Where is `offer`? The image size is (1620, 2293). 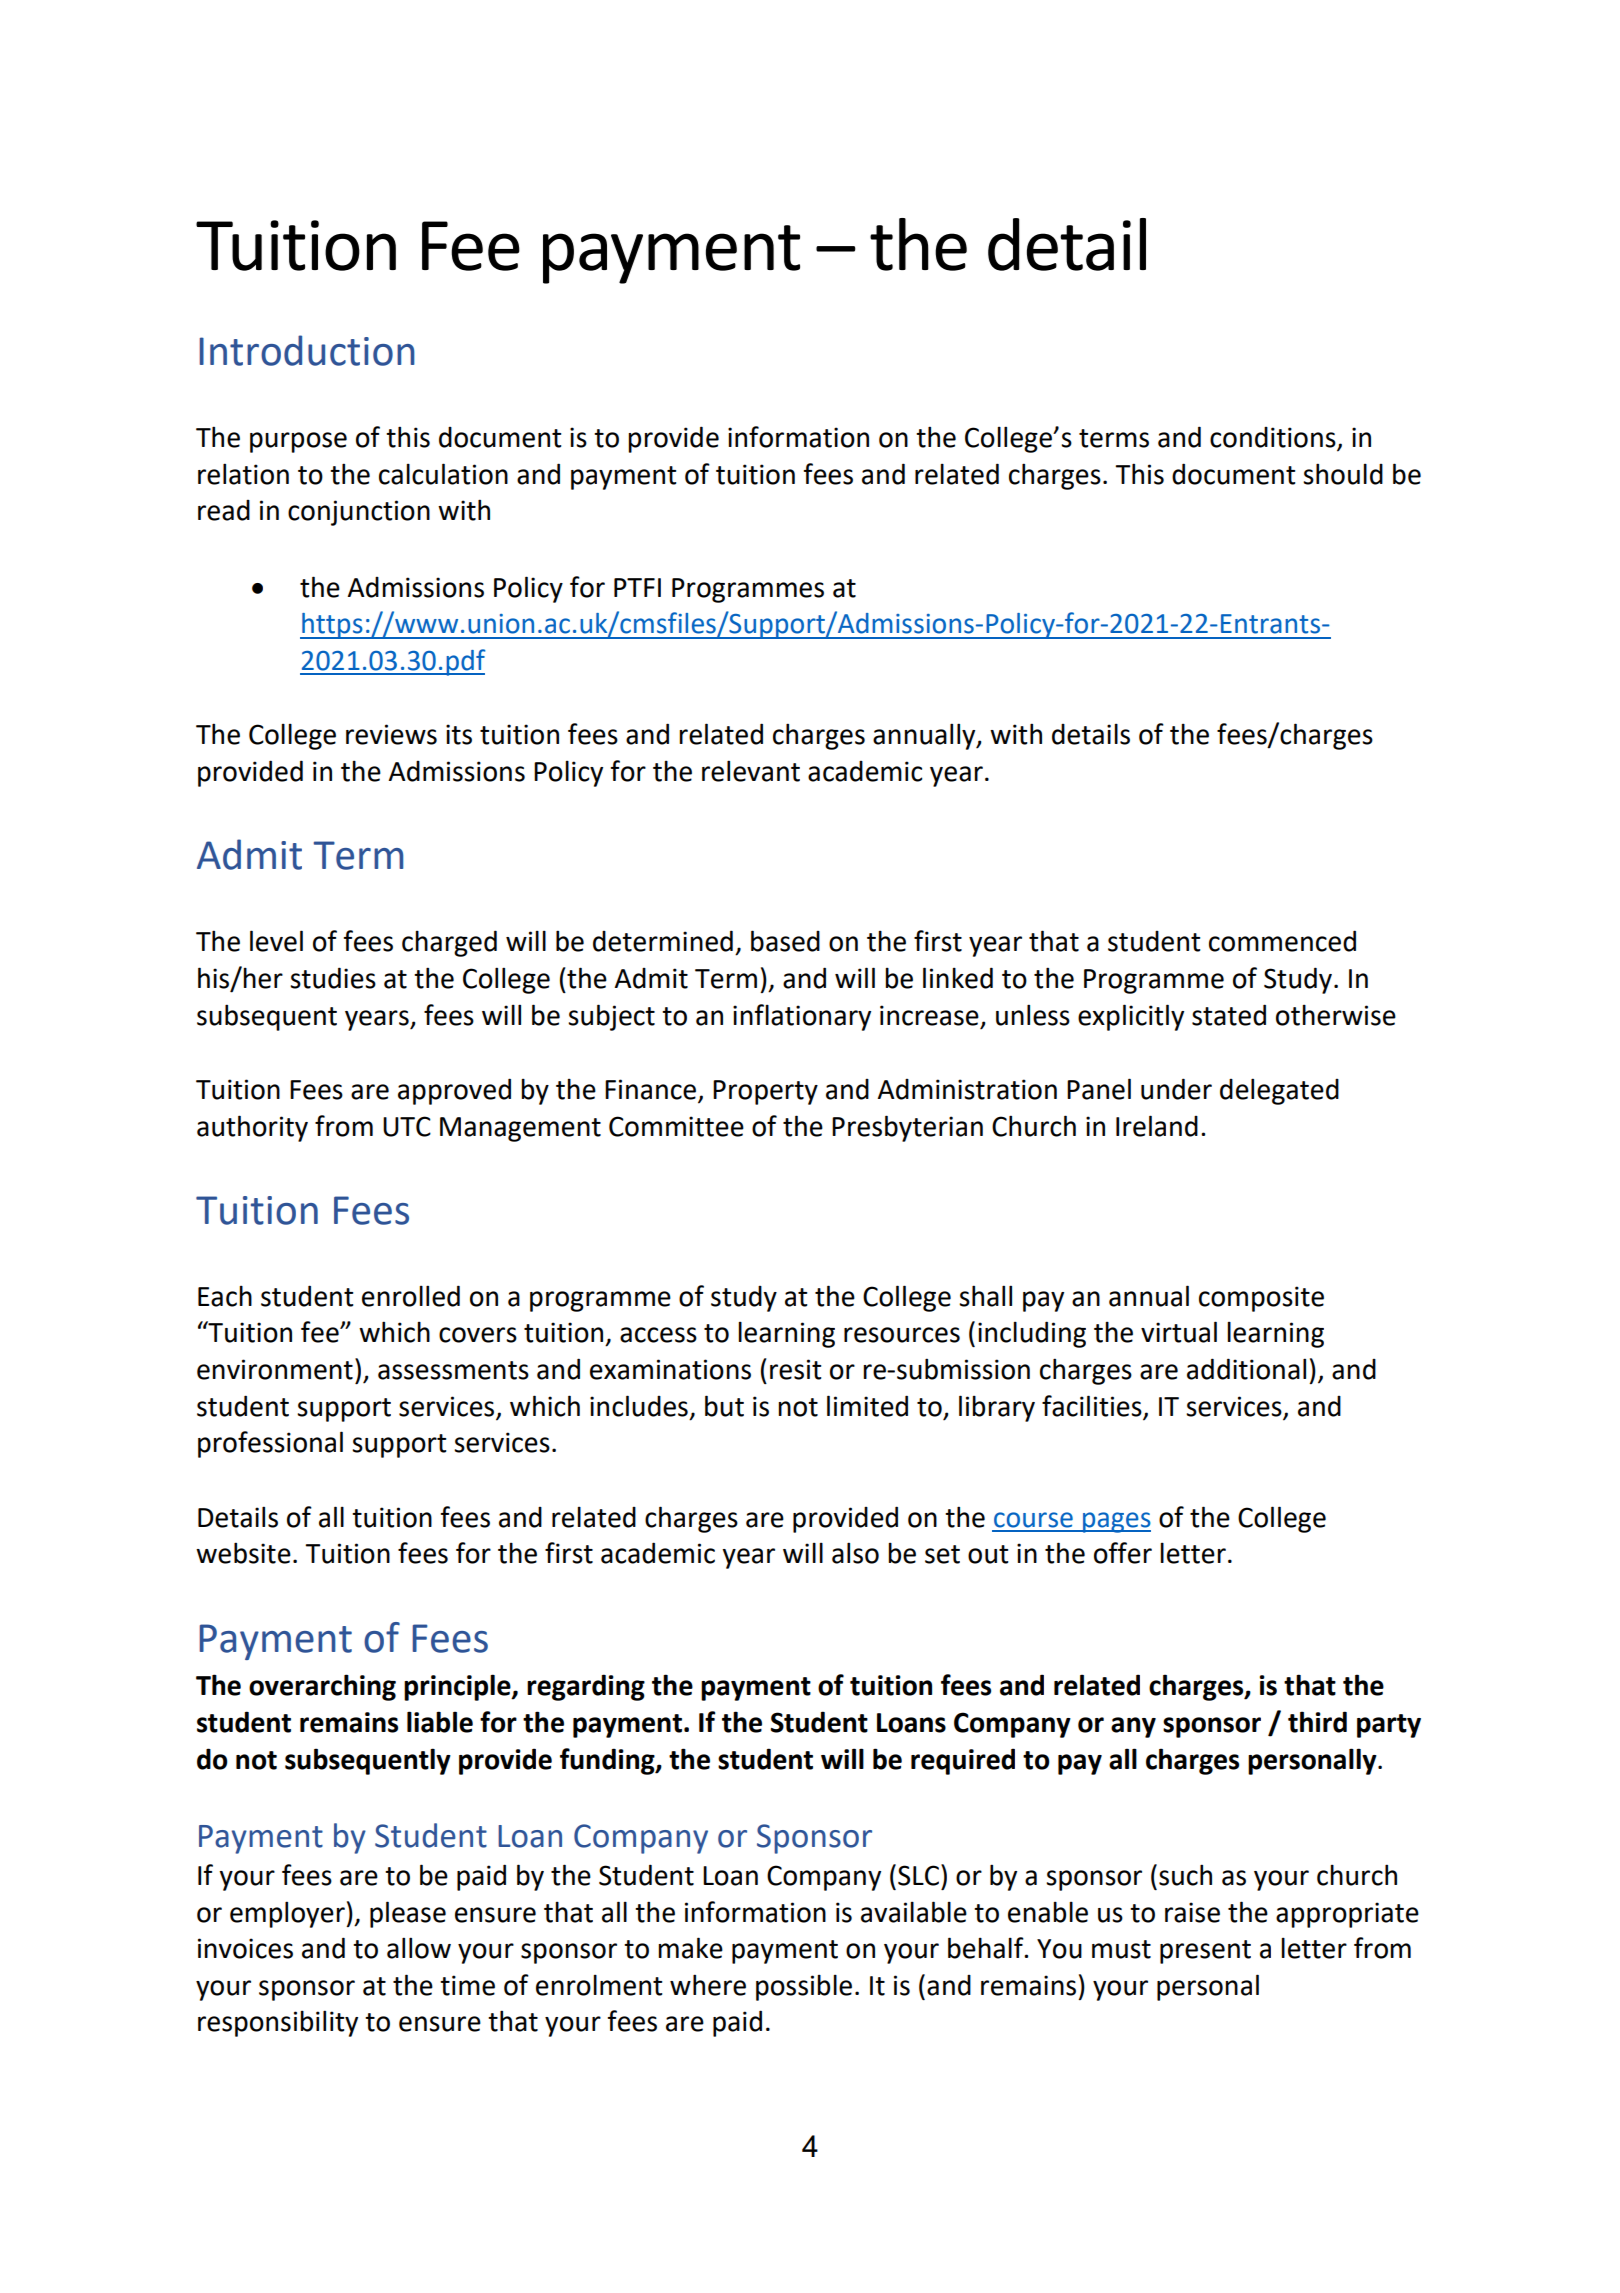 offer is located at coordinates (1123, 1553).
